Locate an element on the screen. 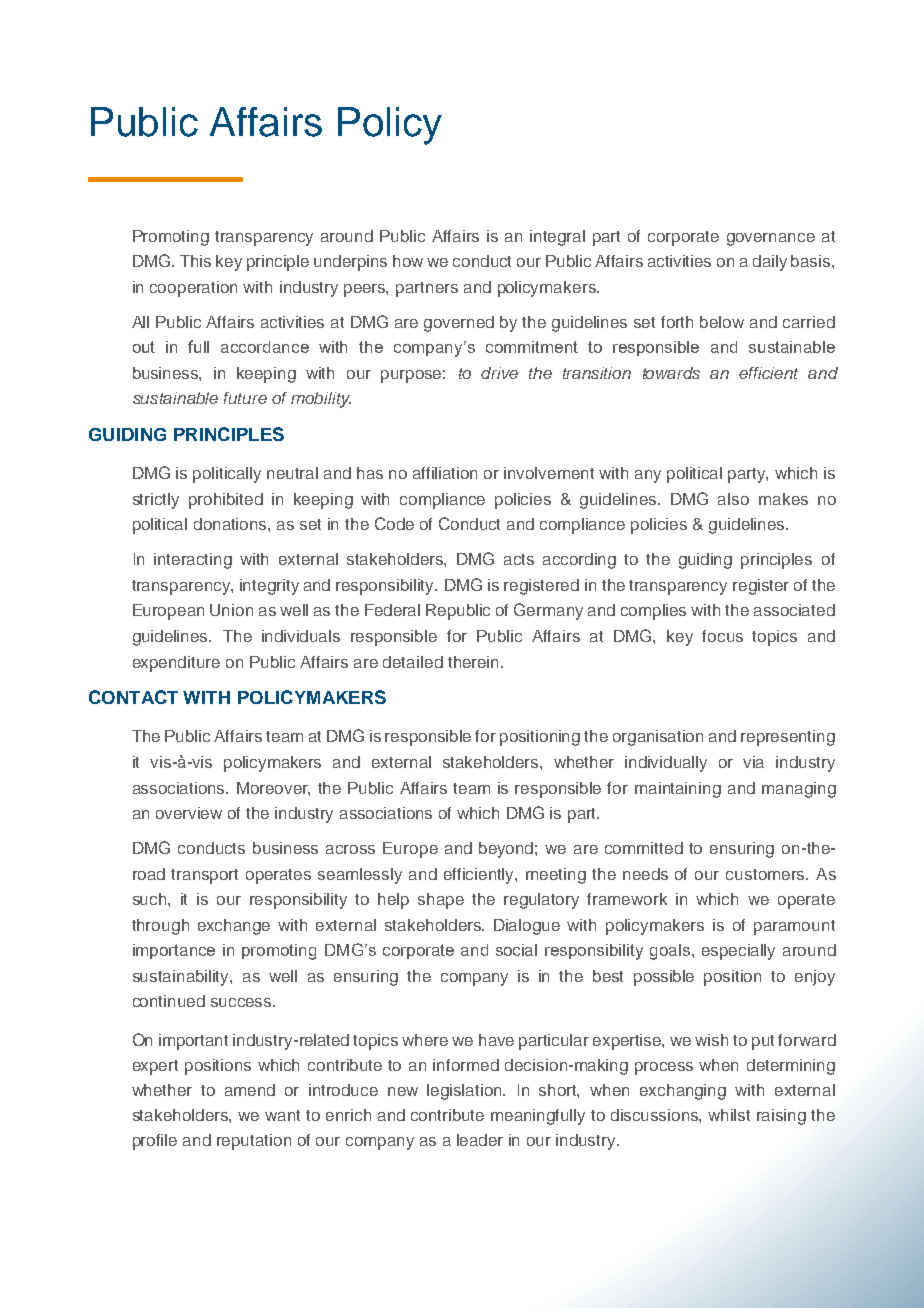  exchange is located at coordinates (234, 927).
